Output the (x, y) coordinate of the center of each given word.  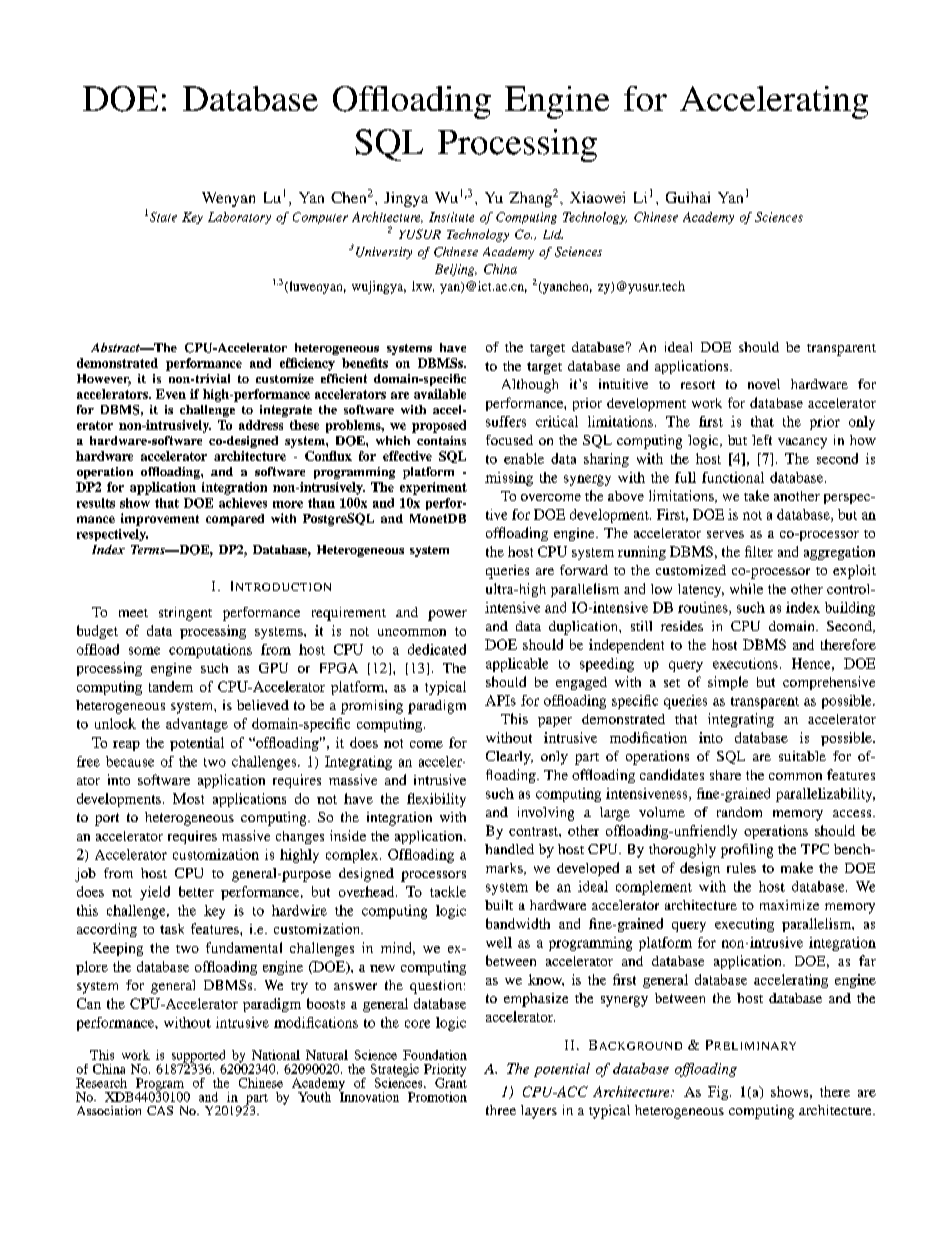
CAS (160, 1110)
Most (188, 798)
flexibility (436, 800)
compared (235, 520)
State (162, 217)
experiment (433, 488)
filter (759, 551)
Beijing (456, 270)
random (739, 812)
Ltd (553, 234)
